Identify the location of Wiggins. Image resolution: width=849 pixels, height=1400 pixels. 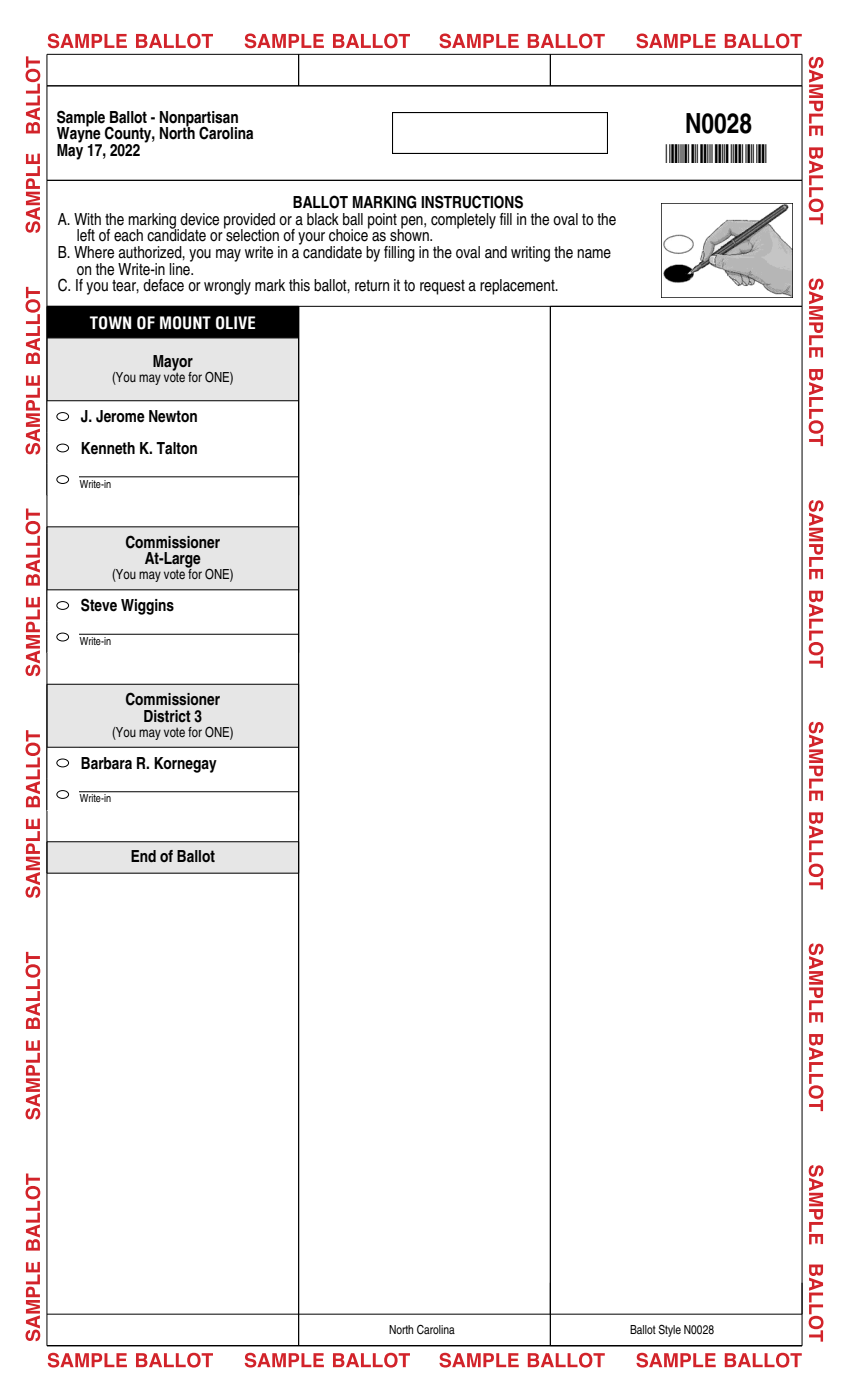
(147, 607).
